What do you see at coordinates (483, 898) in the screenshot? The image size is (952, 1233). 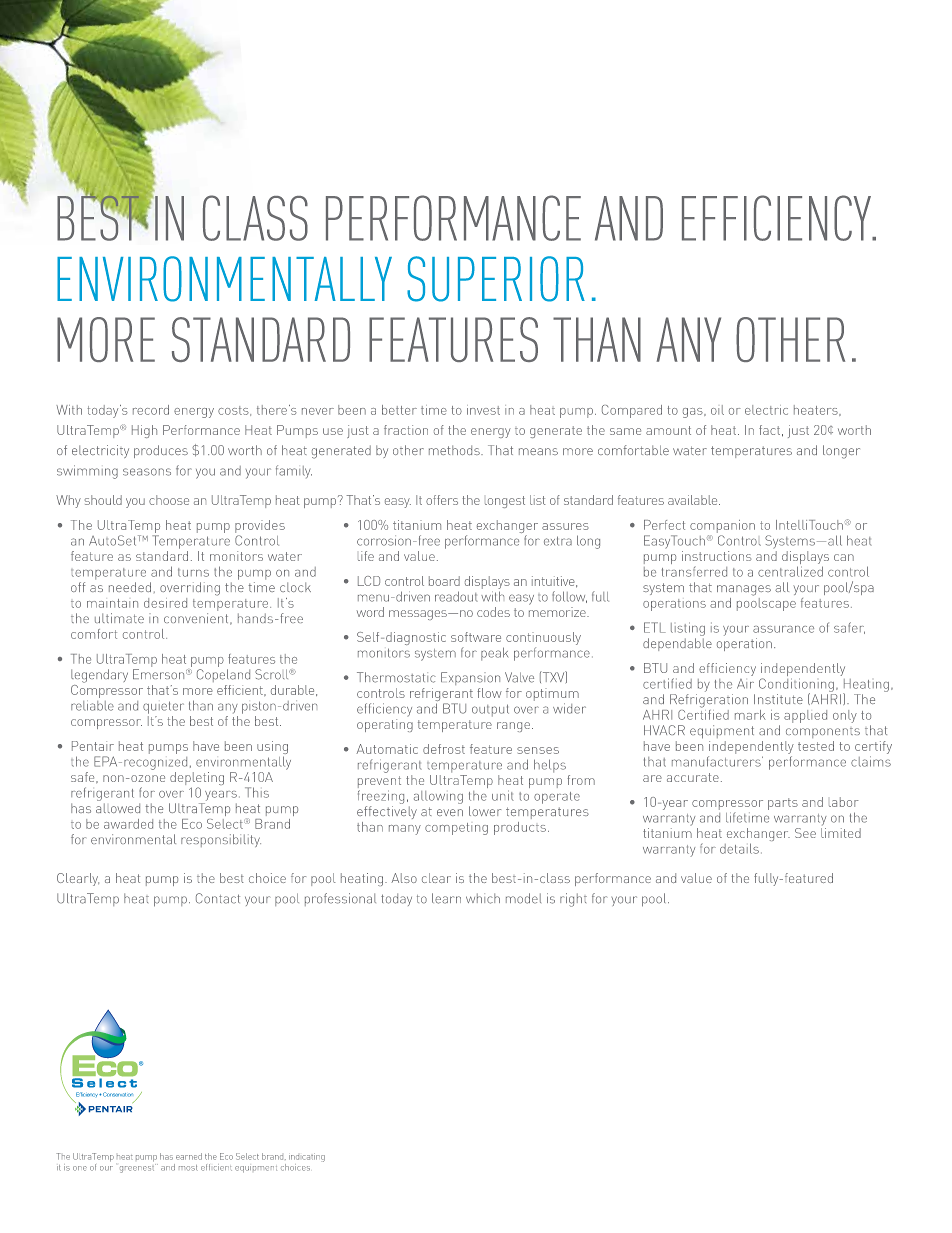 I see `which` at bounding box center [483, 898].
